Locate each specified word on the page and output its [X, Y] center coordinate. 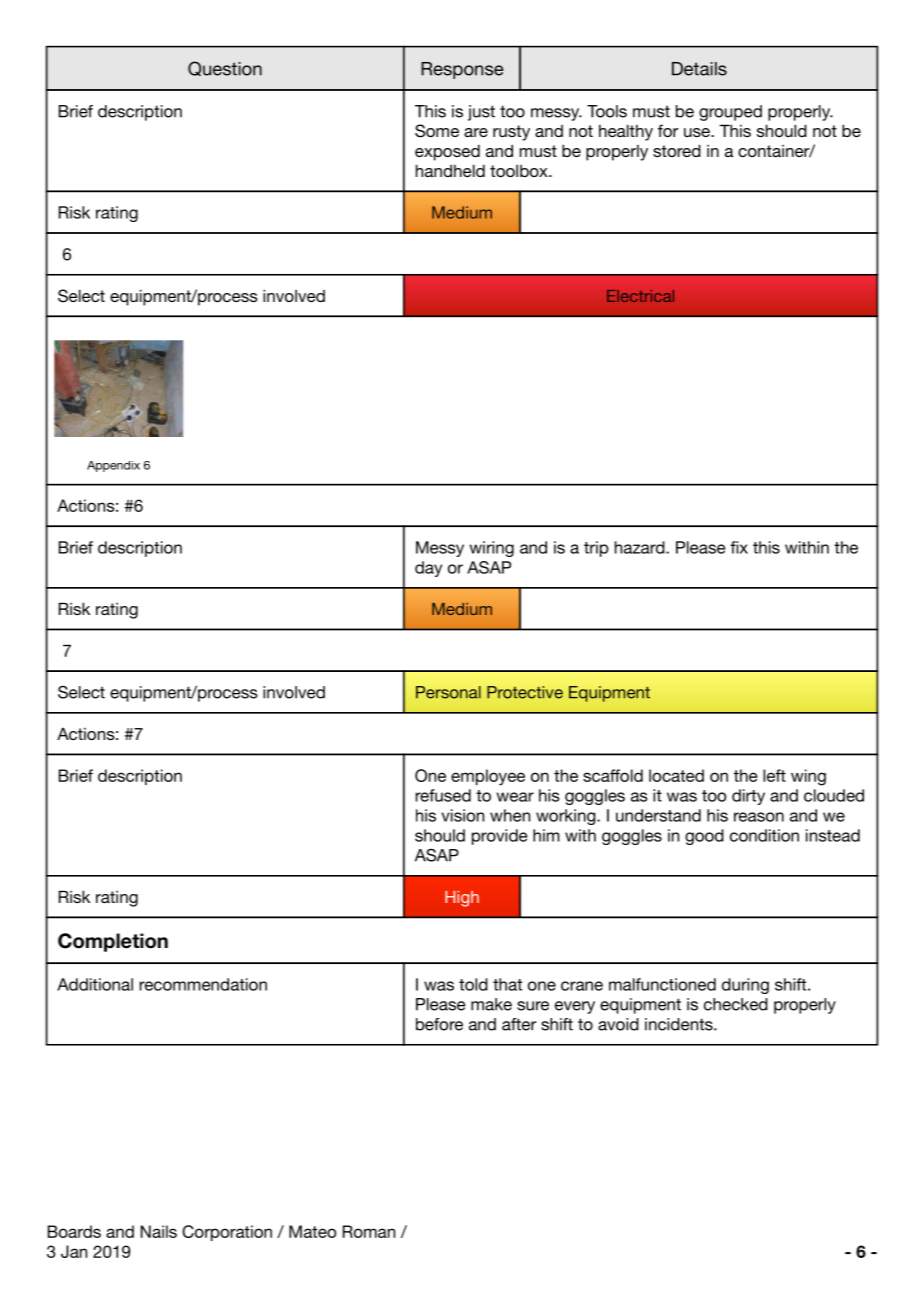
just [481, 113]
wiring [492, 549]
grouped [730, 113]
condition [764, 835]
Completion [113, 942]
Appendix [113, 466]
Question [225, 68]
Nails [159, 1231]
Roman [369, 1231]
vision [462, 815]
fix [739, 547]
